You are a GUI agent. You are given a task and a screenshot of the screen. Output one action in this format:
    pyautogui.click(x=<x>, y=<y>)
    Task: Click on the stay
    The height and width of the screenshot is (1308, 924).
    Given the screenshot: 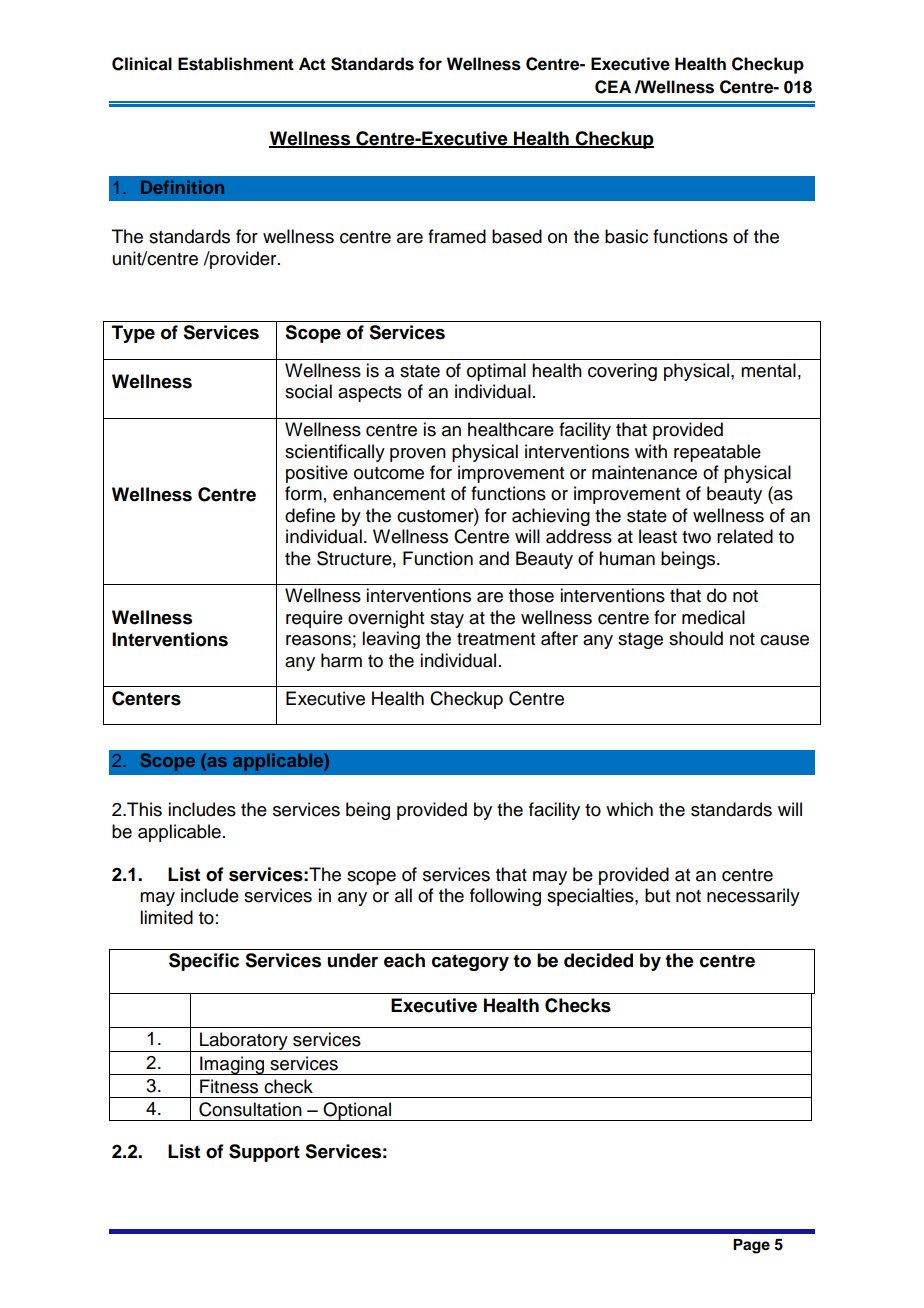 What is the action you would take?
    pyautogui.click(x=447, y=620)
